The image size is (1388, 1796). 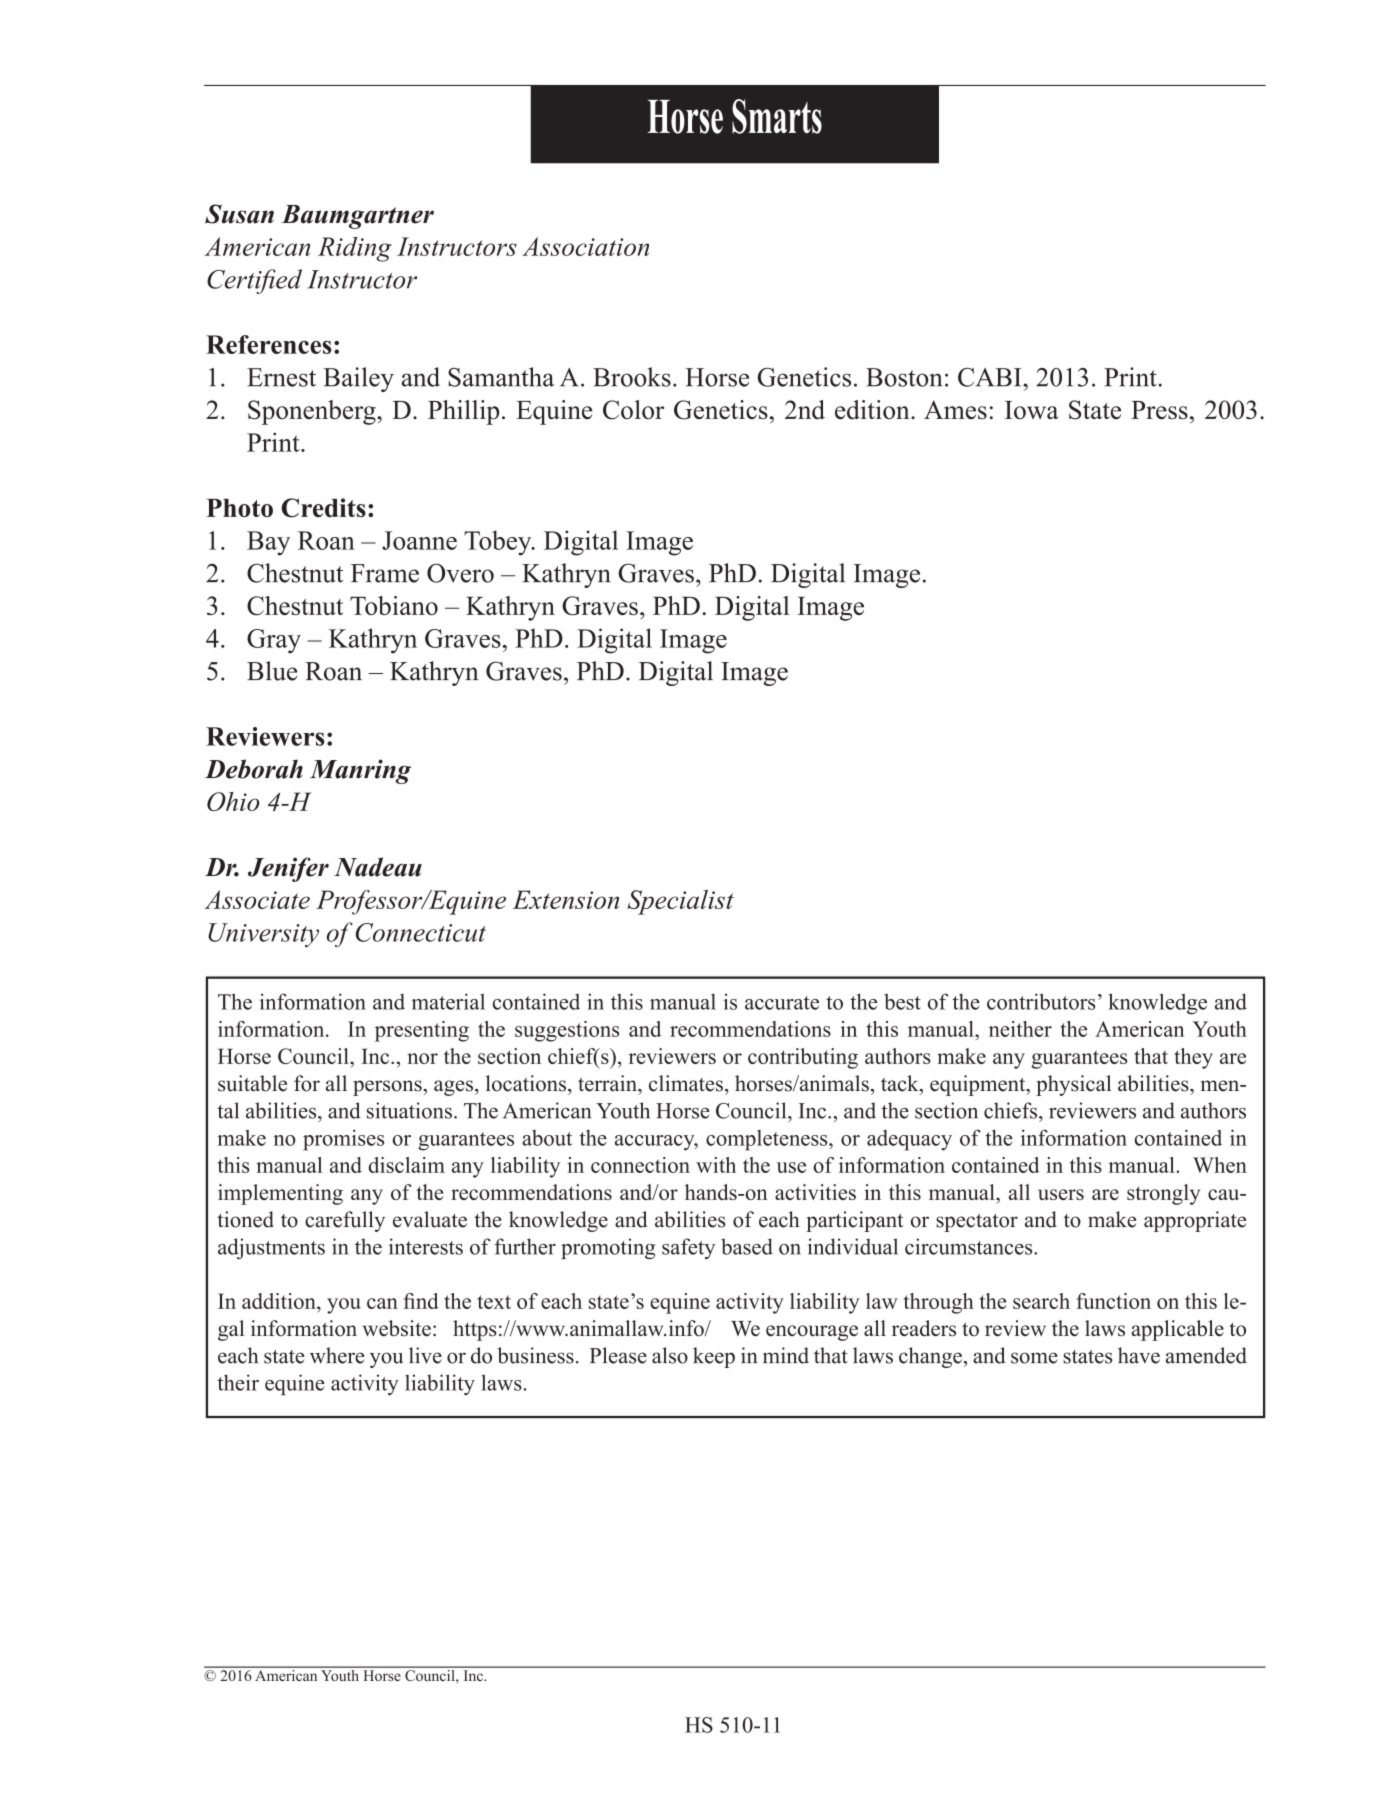 What do you see at coordinates (239, 214) in the screenshot?
I see `Susan` at bounding box center [239, 214].
